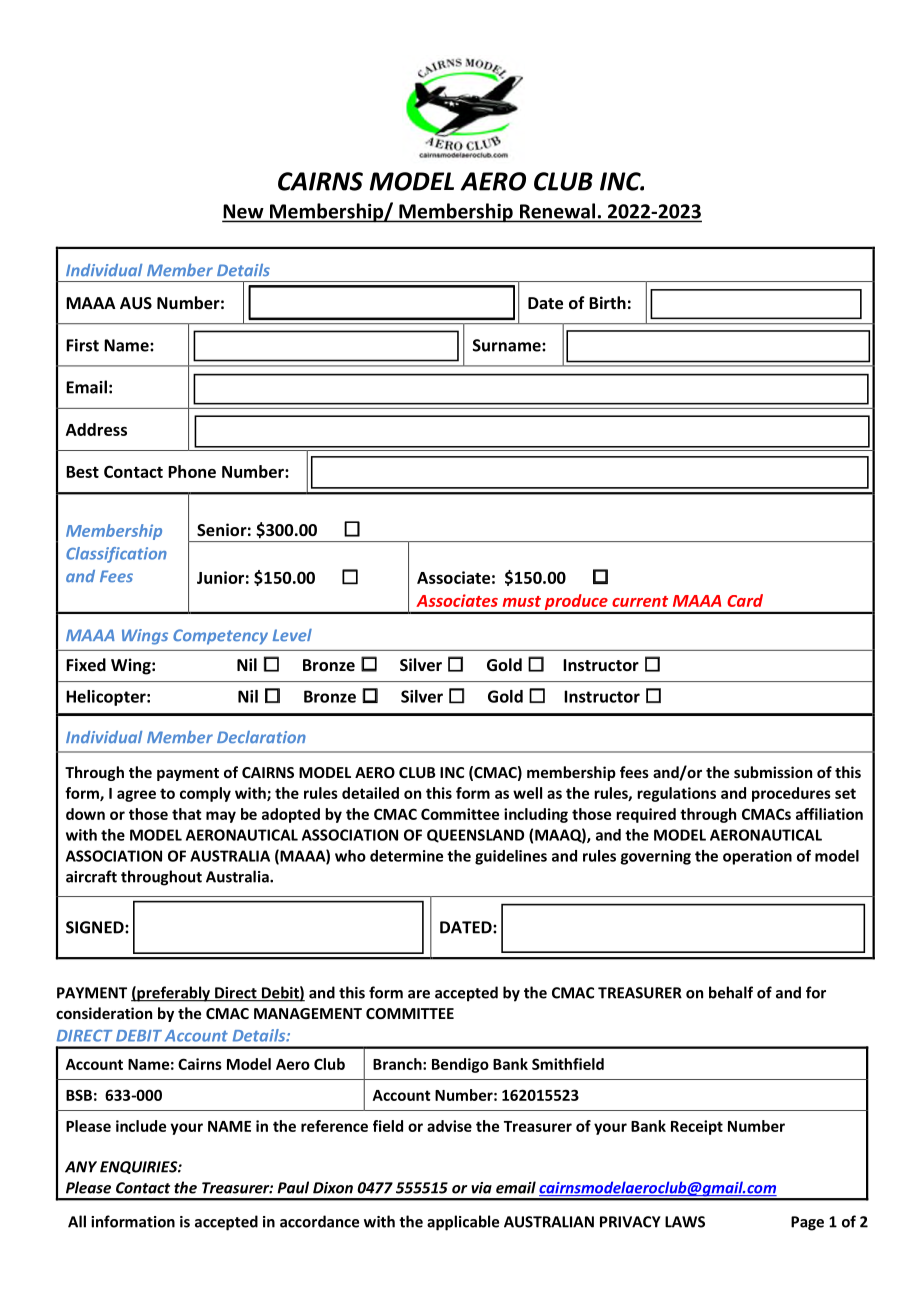  What do you see at coordinates (522, 601) in the screenshot?
I see `must` at bounding box center [522, 601].
